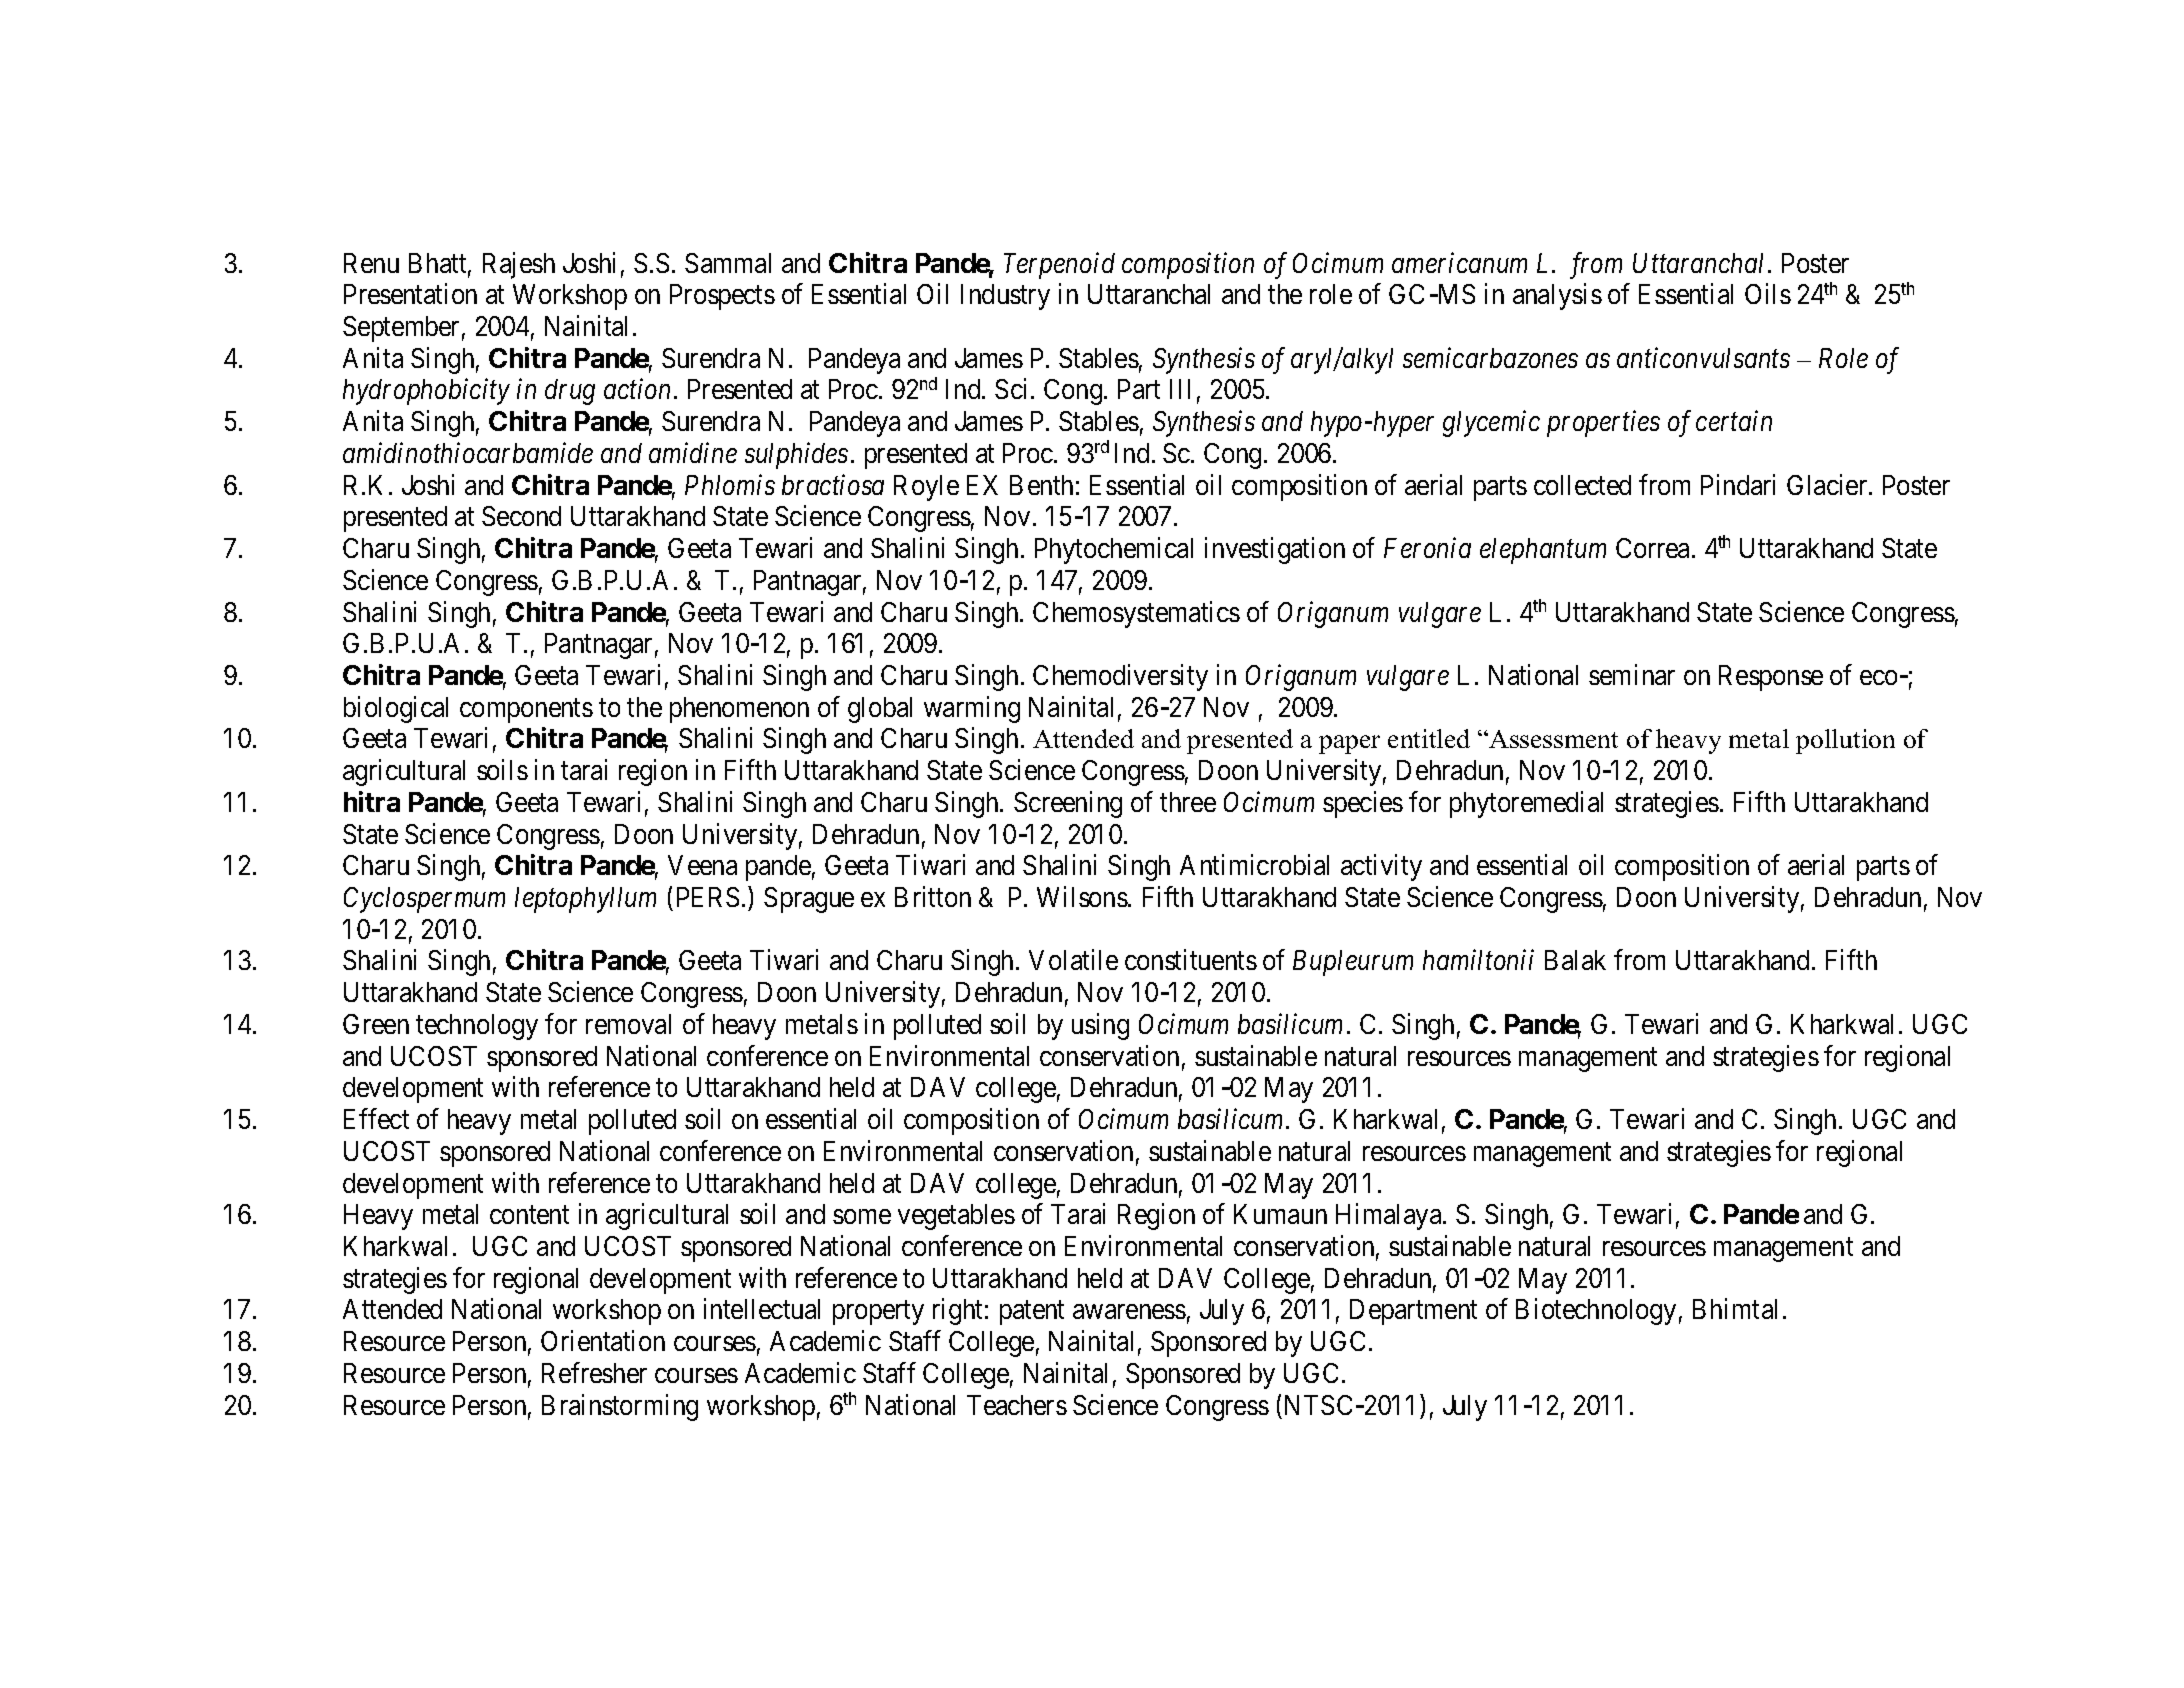 Image resolution: width=2184 pixels, height=1688 pixels. Describe the element at coordinates (1068, 804) in the screenshot. I see `Screening` at that location.
